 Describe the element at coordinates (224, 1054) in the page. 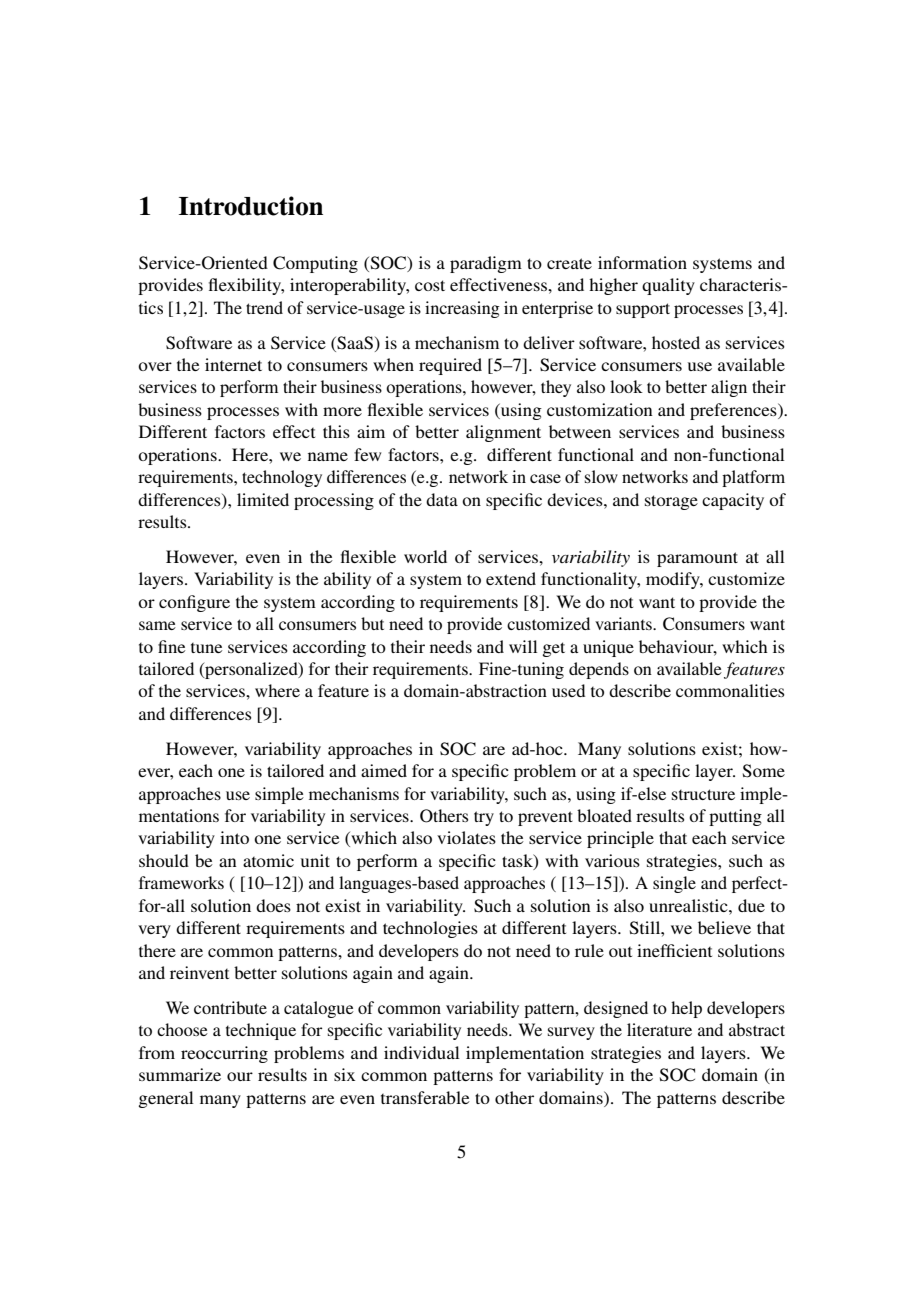

I see `reoccurring` at that location.
